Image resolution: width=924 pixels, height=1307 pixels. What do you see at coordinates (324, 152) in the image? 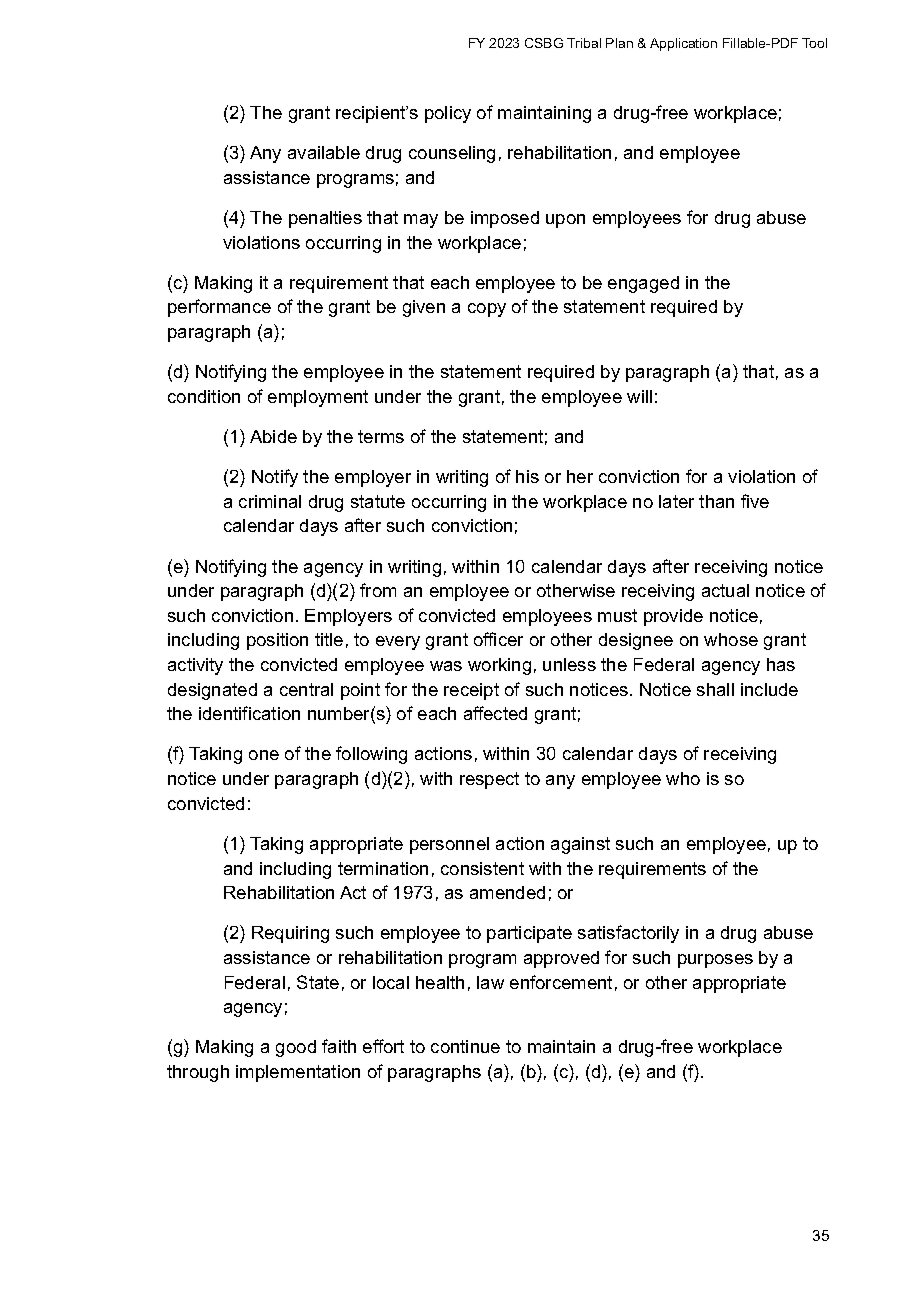
I see `available` at bounding box center [324, 152].
